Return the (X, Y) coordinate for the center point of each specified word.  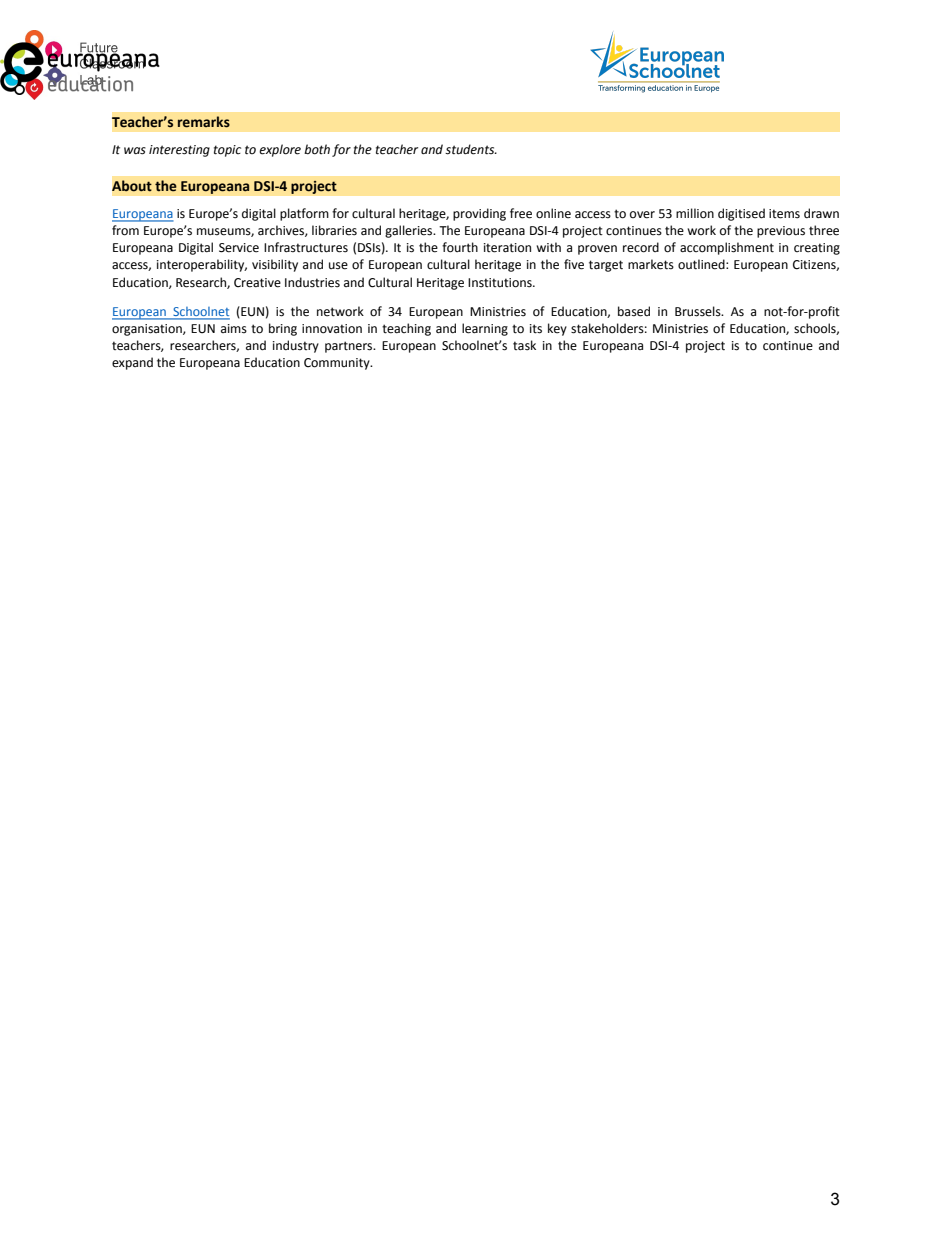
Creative (257, 283)
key (557, 329)
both (317, 149)
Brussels (699, 311)
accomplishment (727, 248)
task (524, 345)
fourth (460, 247)
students (471, 149)
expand (132, 363)
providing (479, 214)
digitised (741, 214)
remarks (204, 122)
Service (239, 248)
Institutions (501, 283)
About (132, 186)
